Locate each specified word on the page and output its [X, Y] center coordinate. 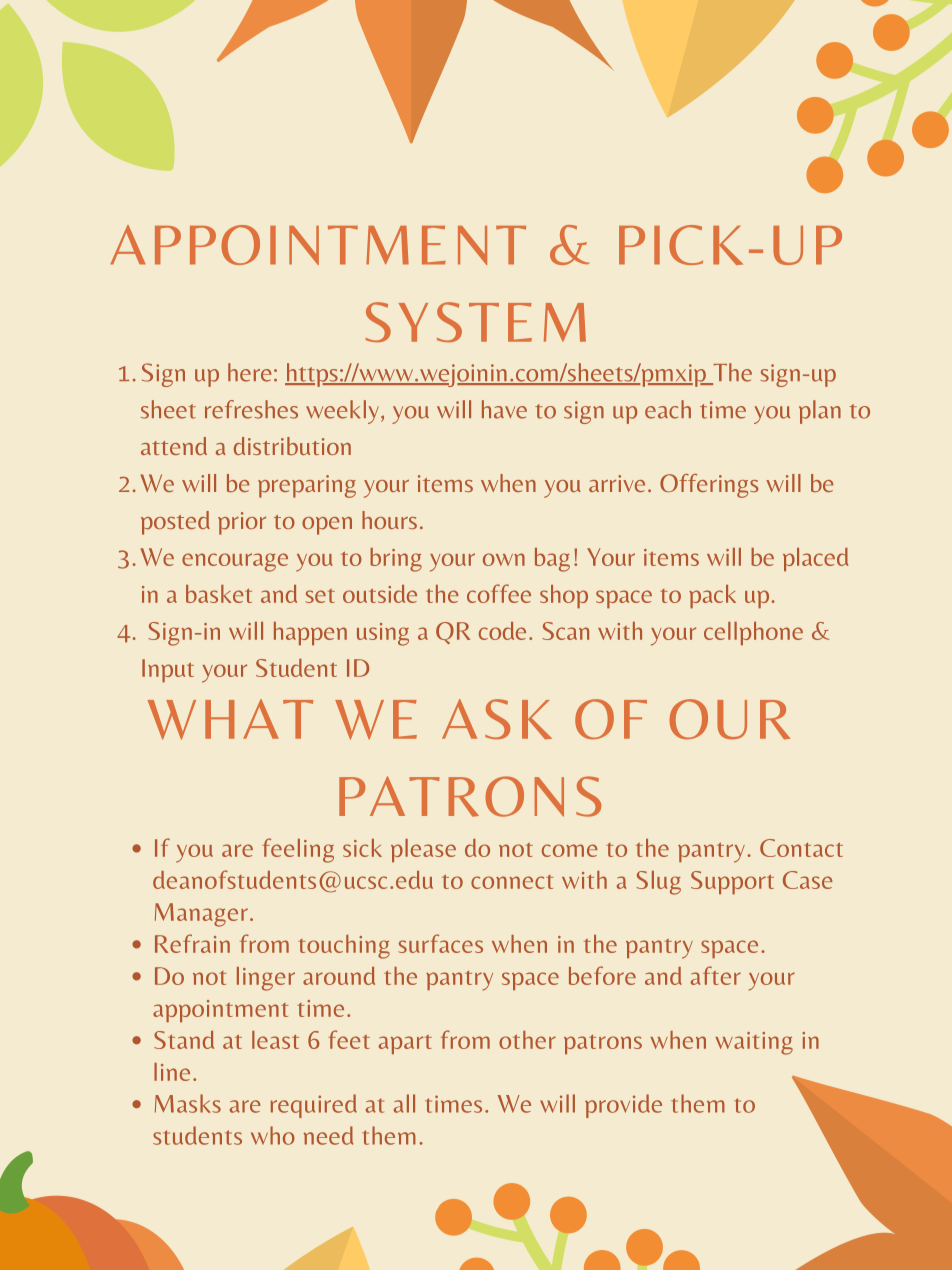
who [273, 1135]
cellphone [753, 633]
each [668, 409]
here [249, 372]
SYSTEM [476, 322]
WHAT [230, 719]
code [502, 631]
